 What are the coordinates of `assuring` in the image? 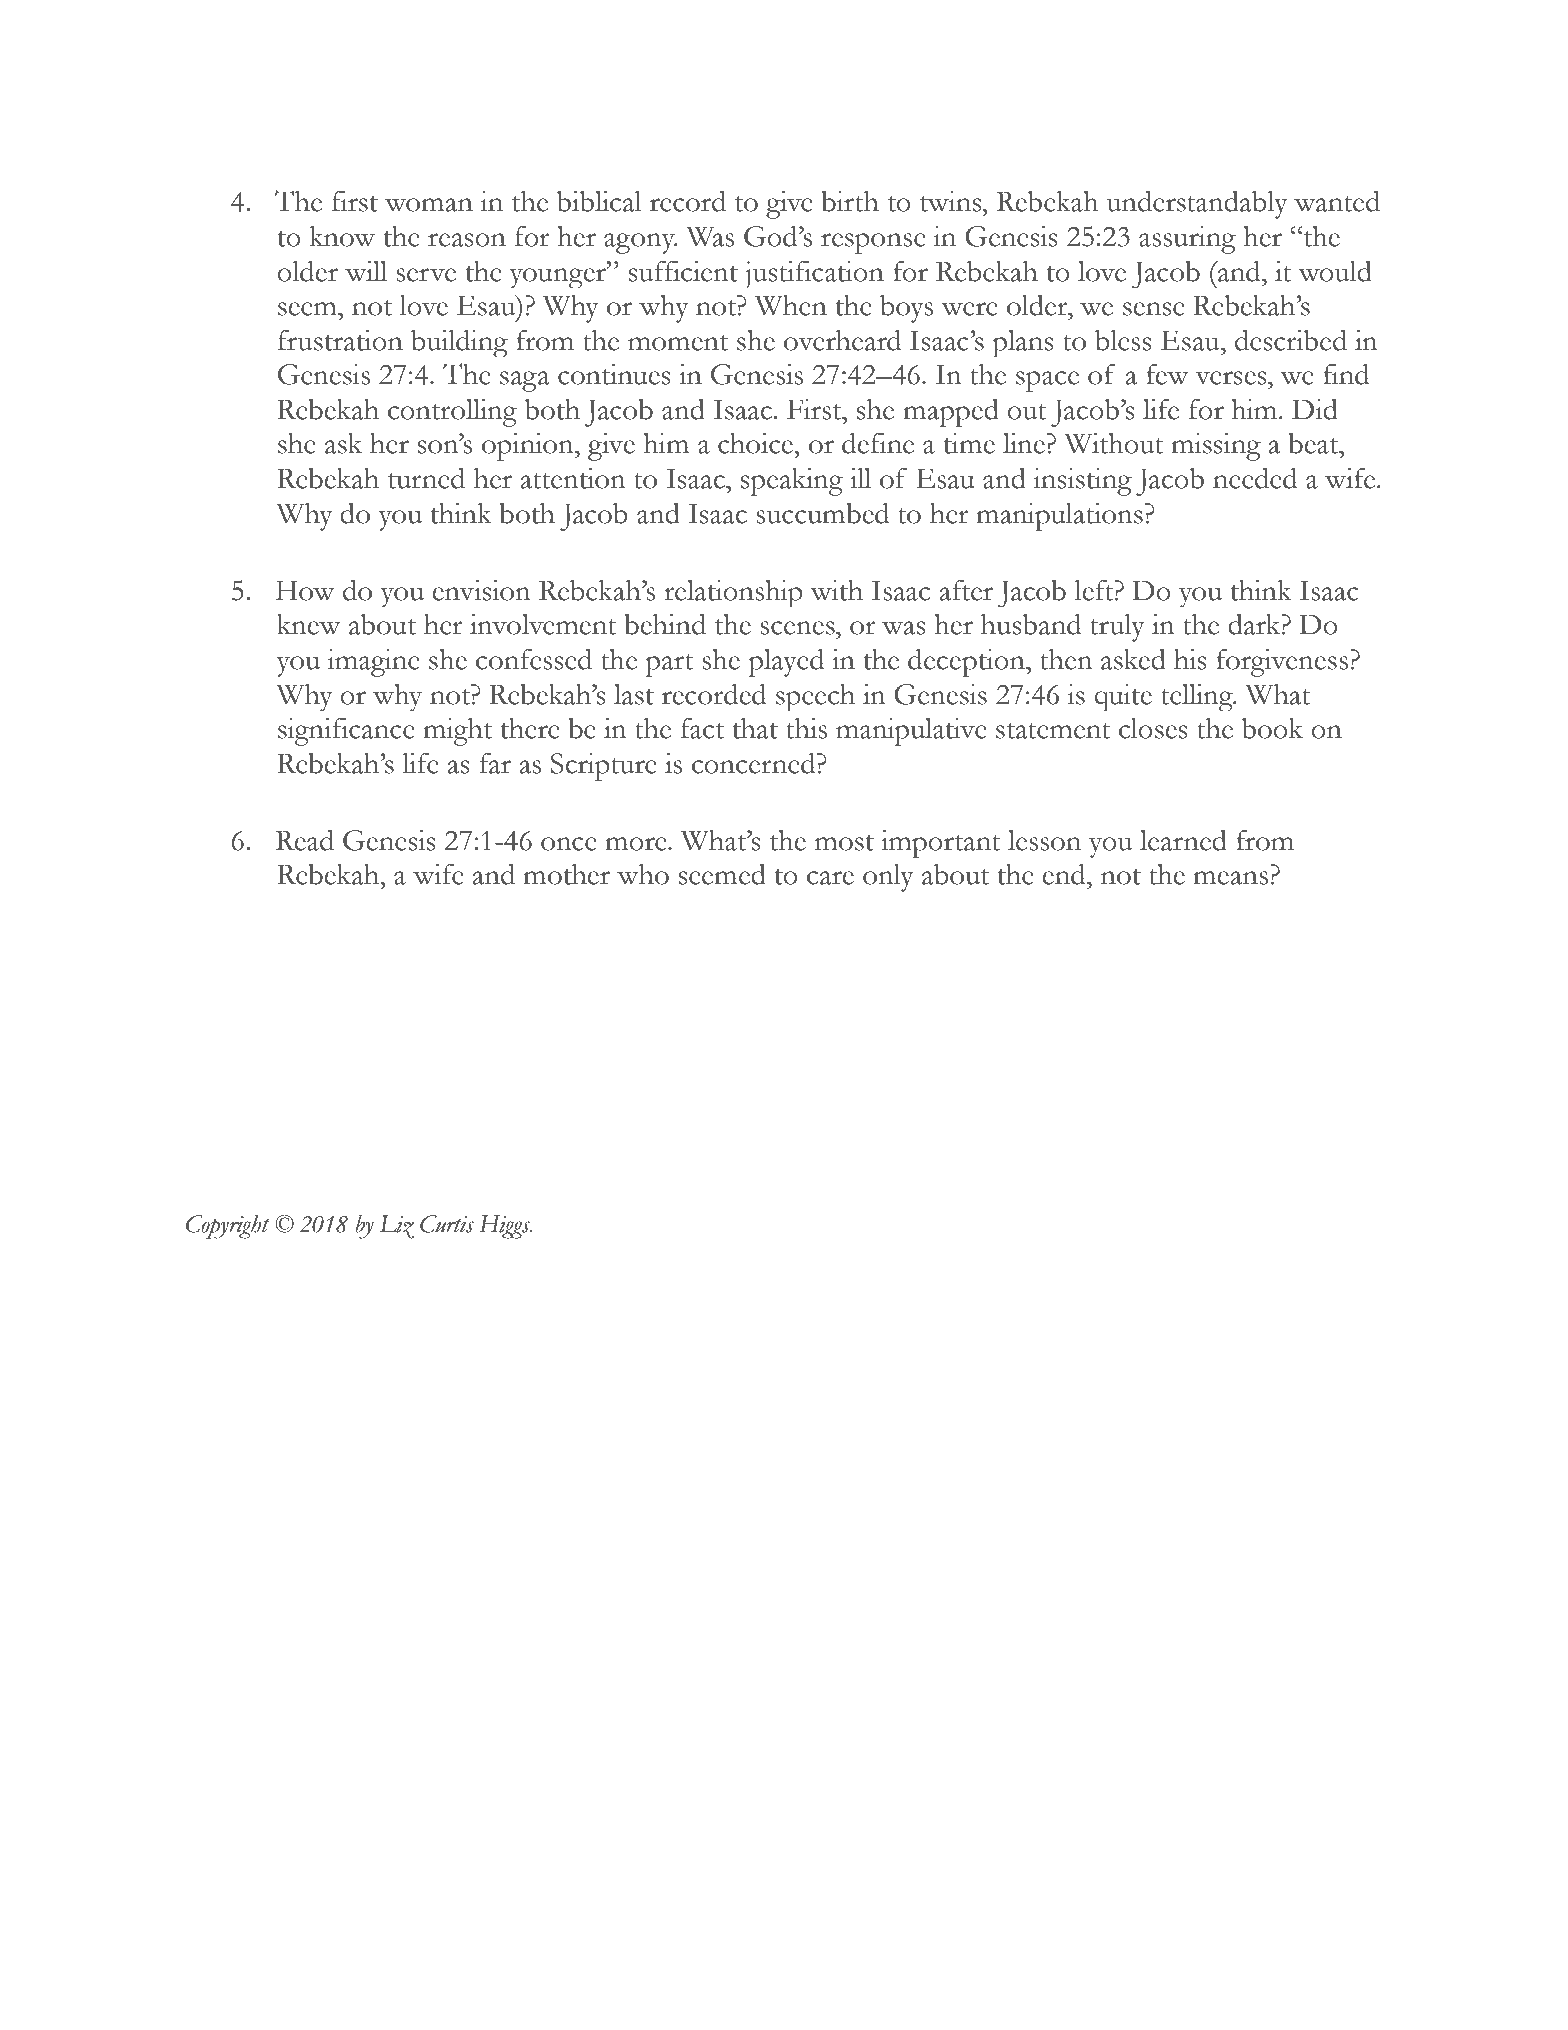 It's located at (1187, 240).
